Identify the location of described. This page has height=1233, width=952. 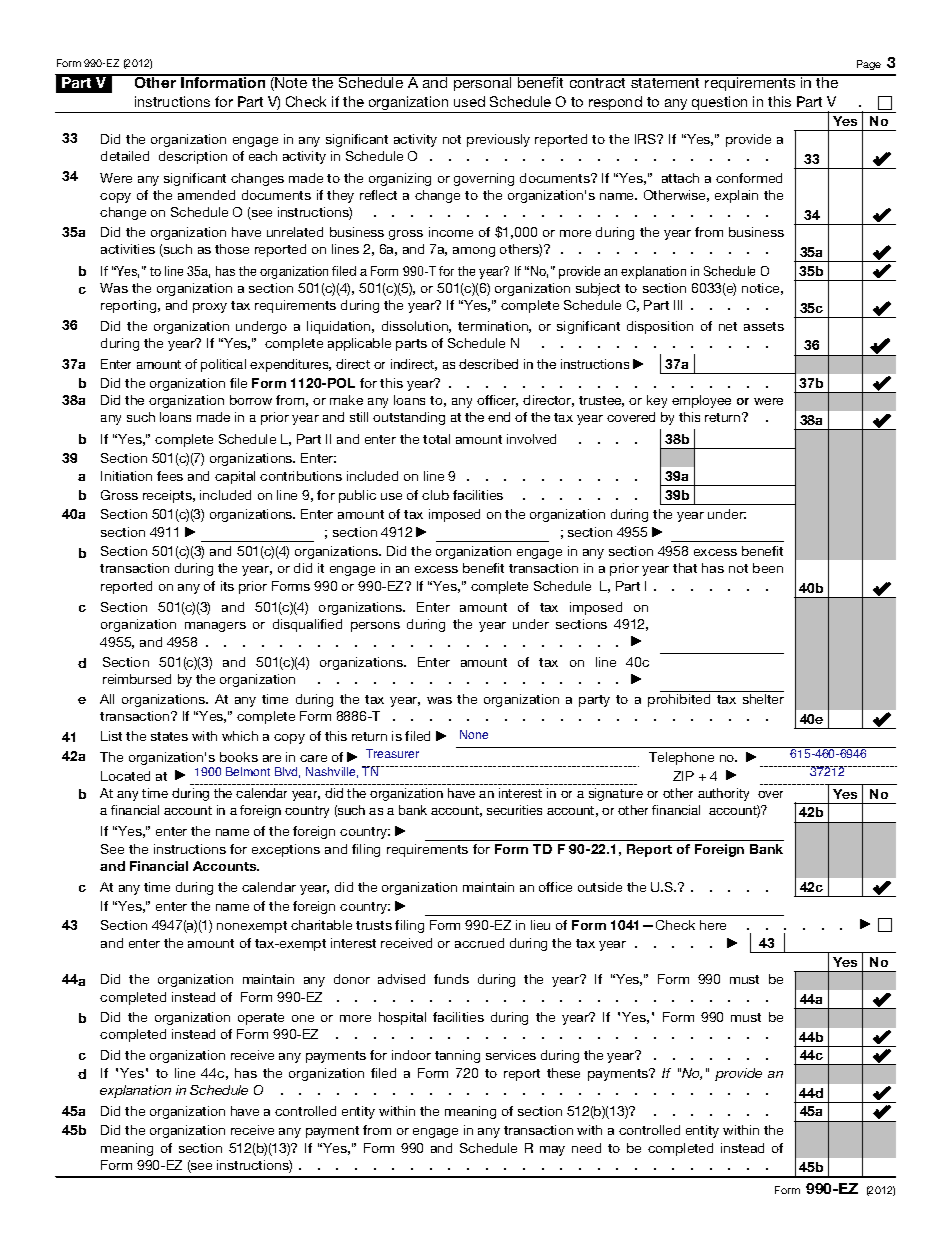
(488, 364).
